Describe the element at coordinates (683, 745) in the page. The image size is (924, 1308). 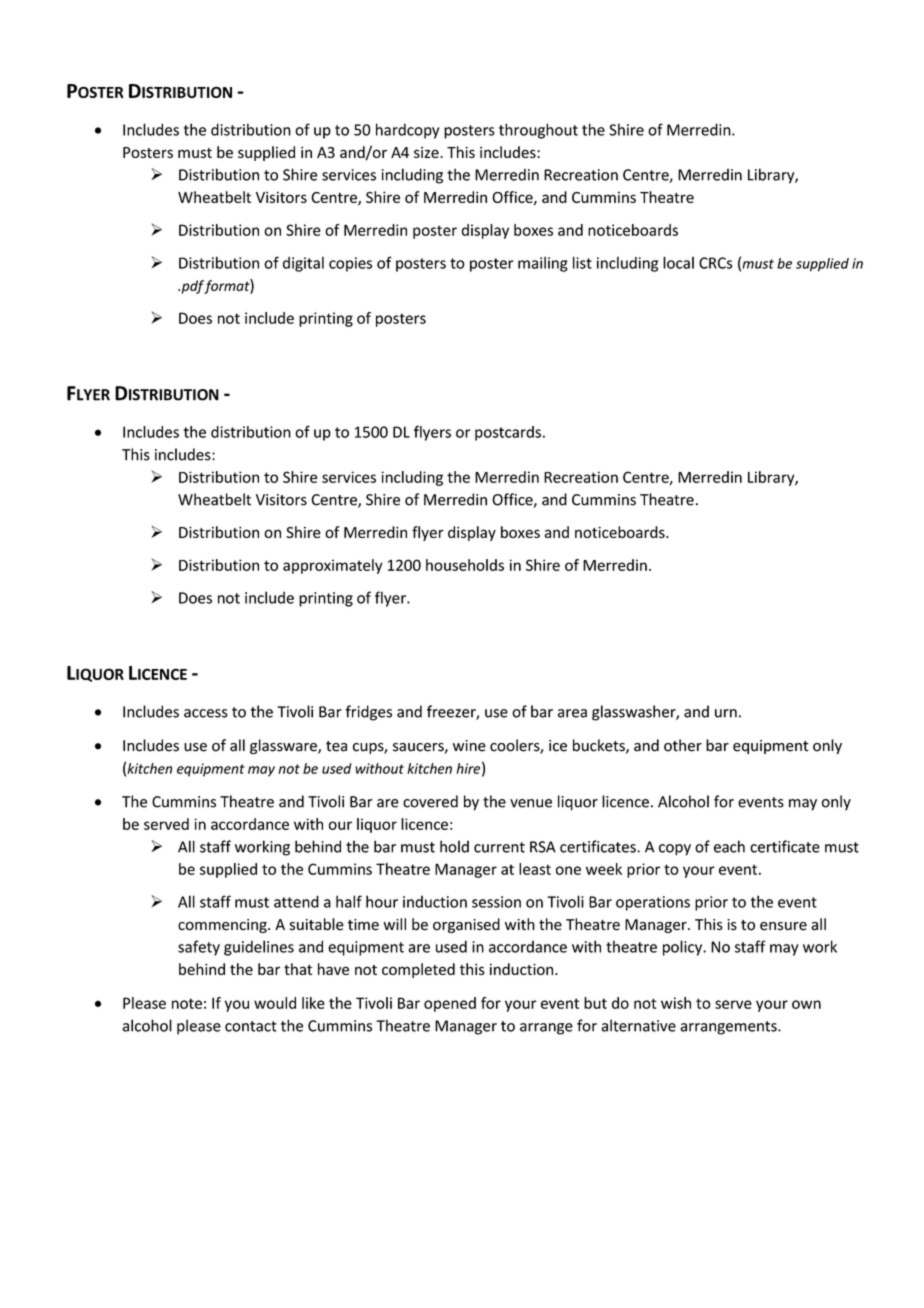
I see `other` at that location.
